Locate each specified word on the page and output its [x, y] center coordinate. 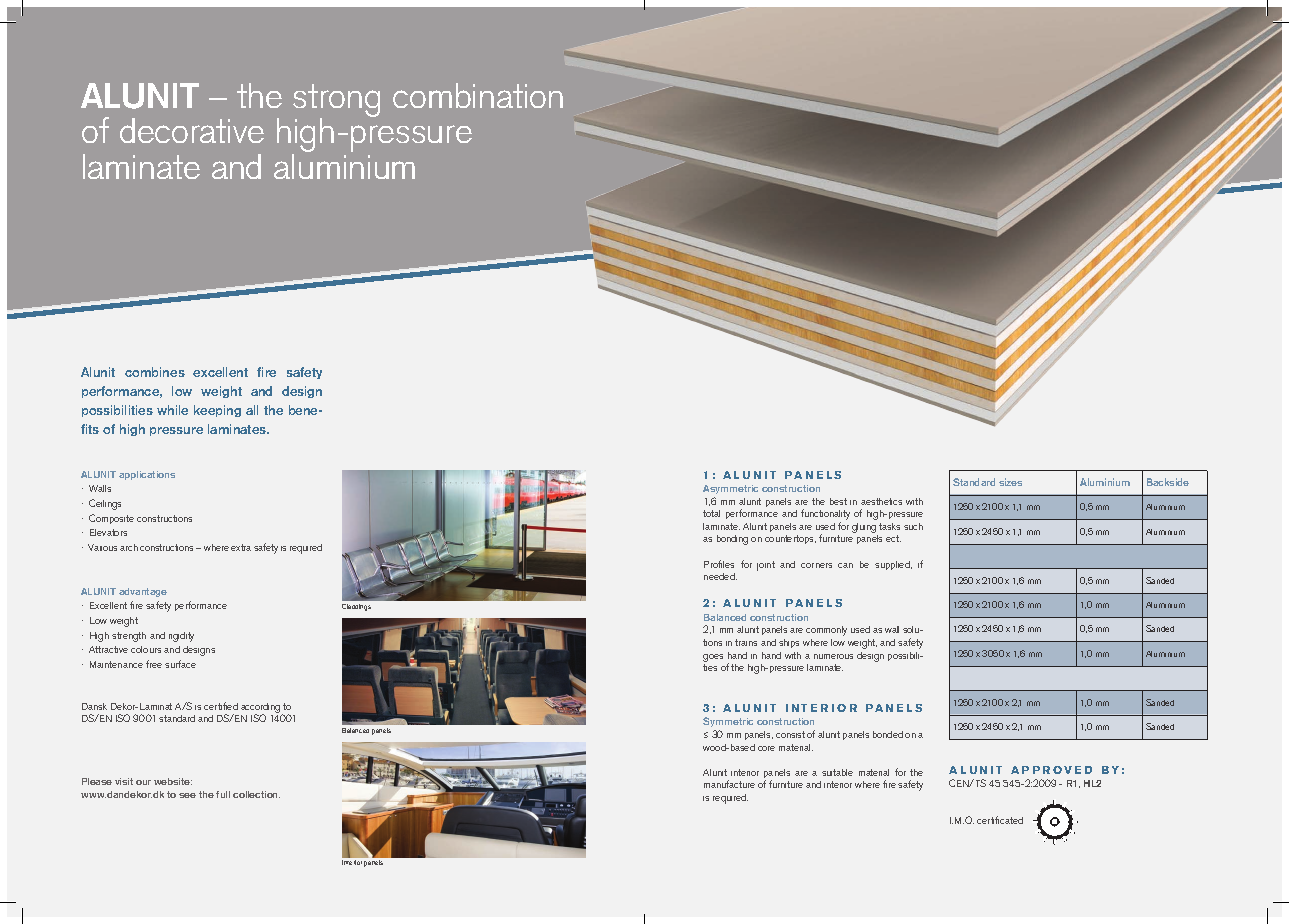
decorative [192, 130]
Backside [1168, 482]
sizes [1010, 482]
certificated [1000, 820]
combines [155, 372]
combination [478, 95]
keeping [217, 411]
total [711, 513]
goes [713, 658]
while [172, 410]
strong [336, 102]
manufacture [729, 784]
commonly [826, 631]
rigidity [181, 637]
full [223, 794]
